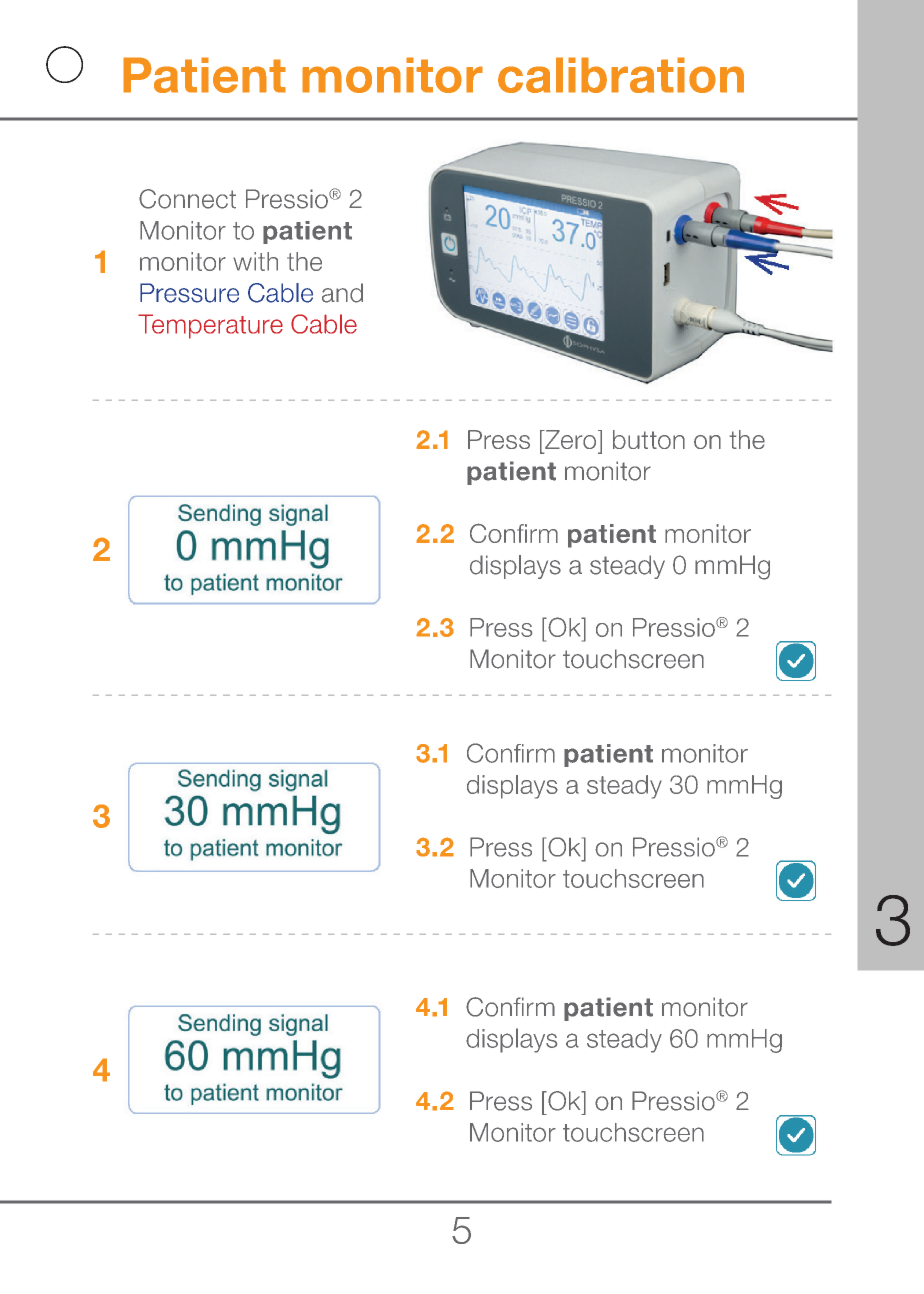 This screenshot has width=924, height=1294. I want to click on Zero, so click(571, 439).
